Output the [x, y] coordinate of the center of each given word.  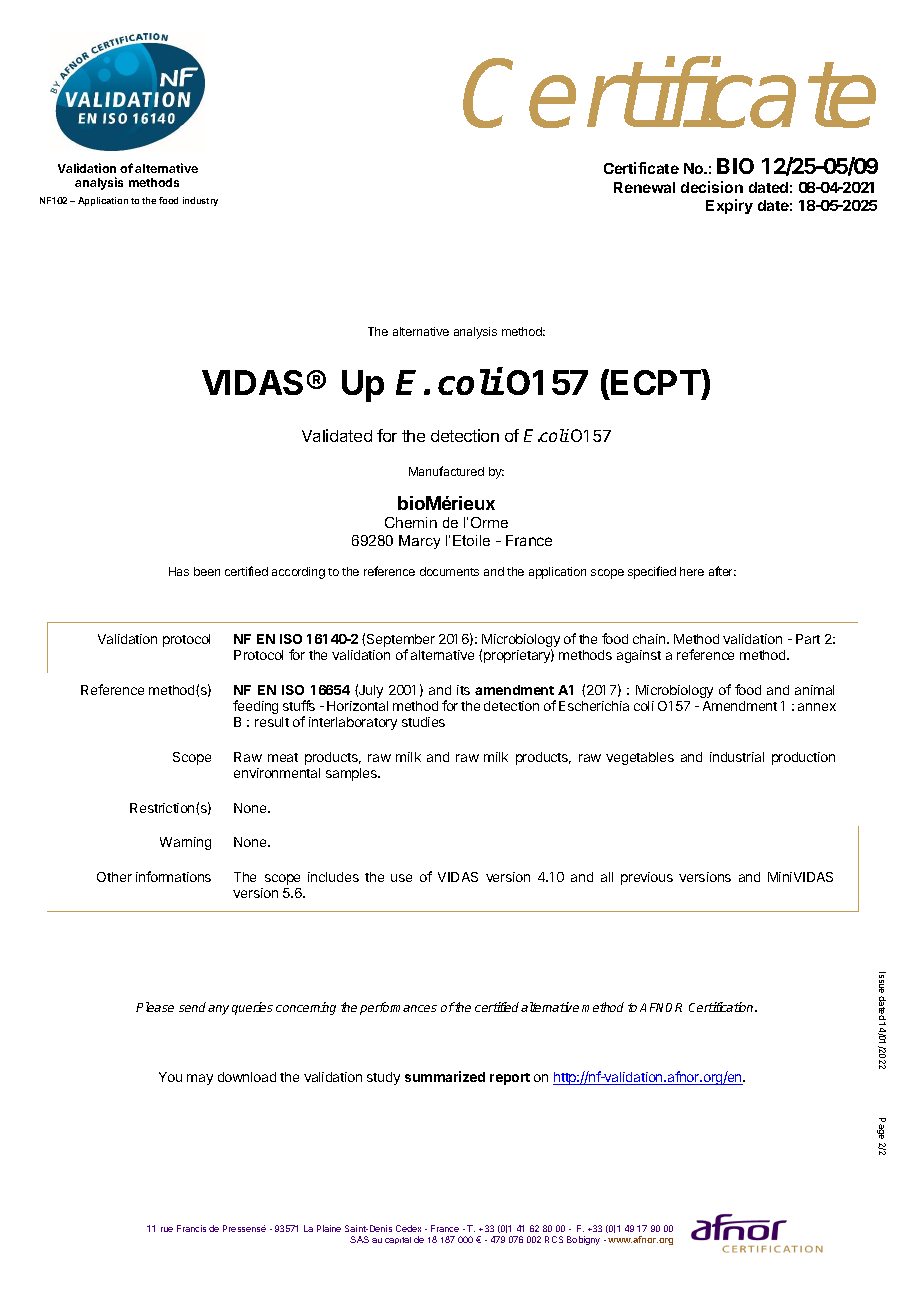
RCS [554, 1239]
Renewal [644, 187]
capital [398, 1240]
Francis [191, 1228]
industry [200, 201]
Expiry [729, 206]
